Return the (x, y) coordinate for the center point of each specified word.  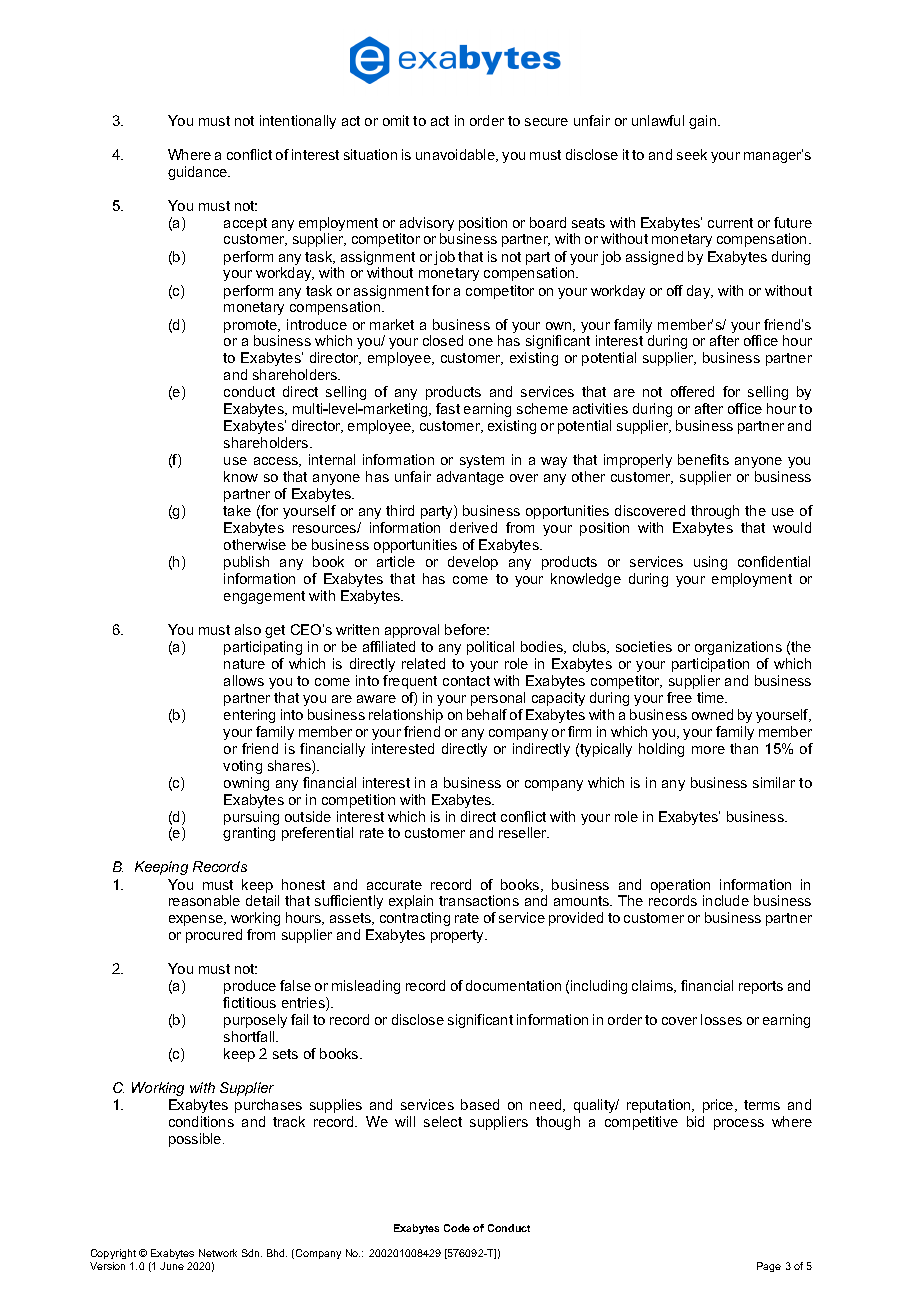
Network (218, 1253)
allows (244, 680)
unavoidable (456, 155)
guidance (199, 173)
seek (692, 154)
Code (457, 1228)
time (712, 697)
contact (466, 681)
